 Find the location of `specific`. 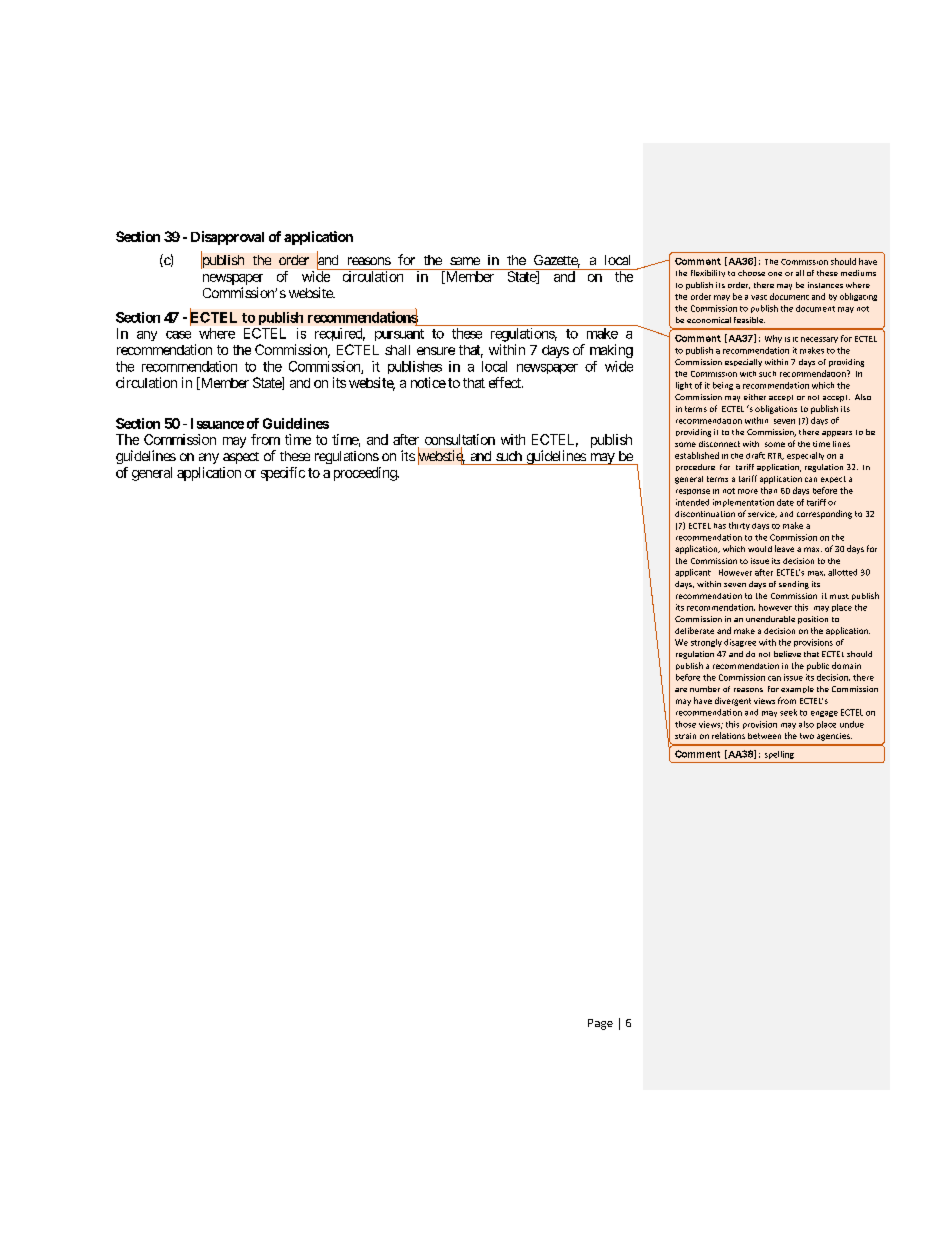

specific is located at coordinates (283, 474).
